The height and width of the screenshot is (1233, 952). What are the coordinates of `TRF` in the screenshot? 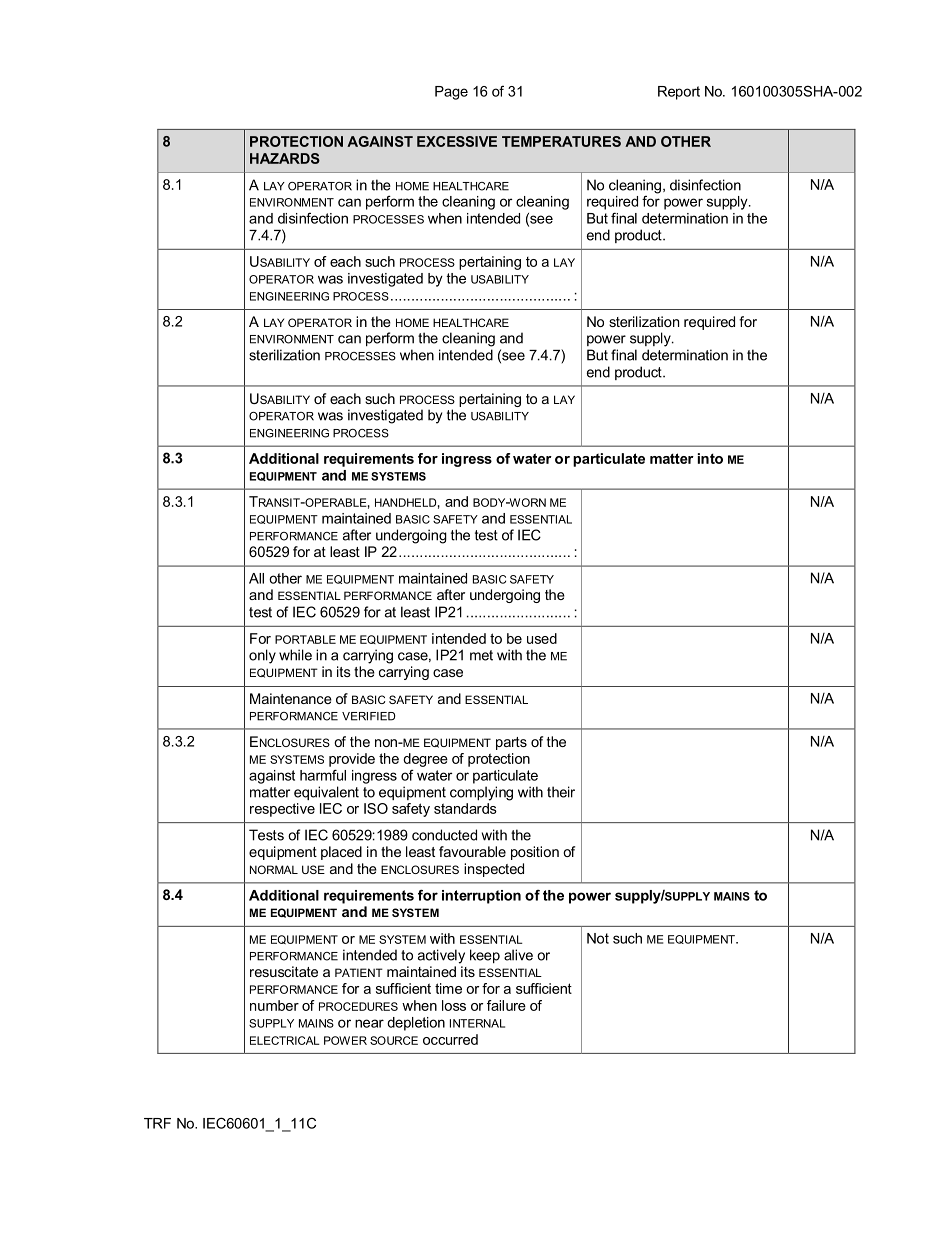 It's located at (157, 1123).
